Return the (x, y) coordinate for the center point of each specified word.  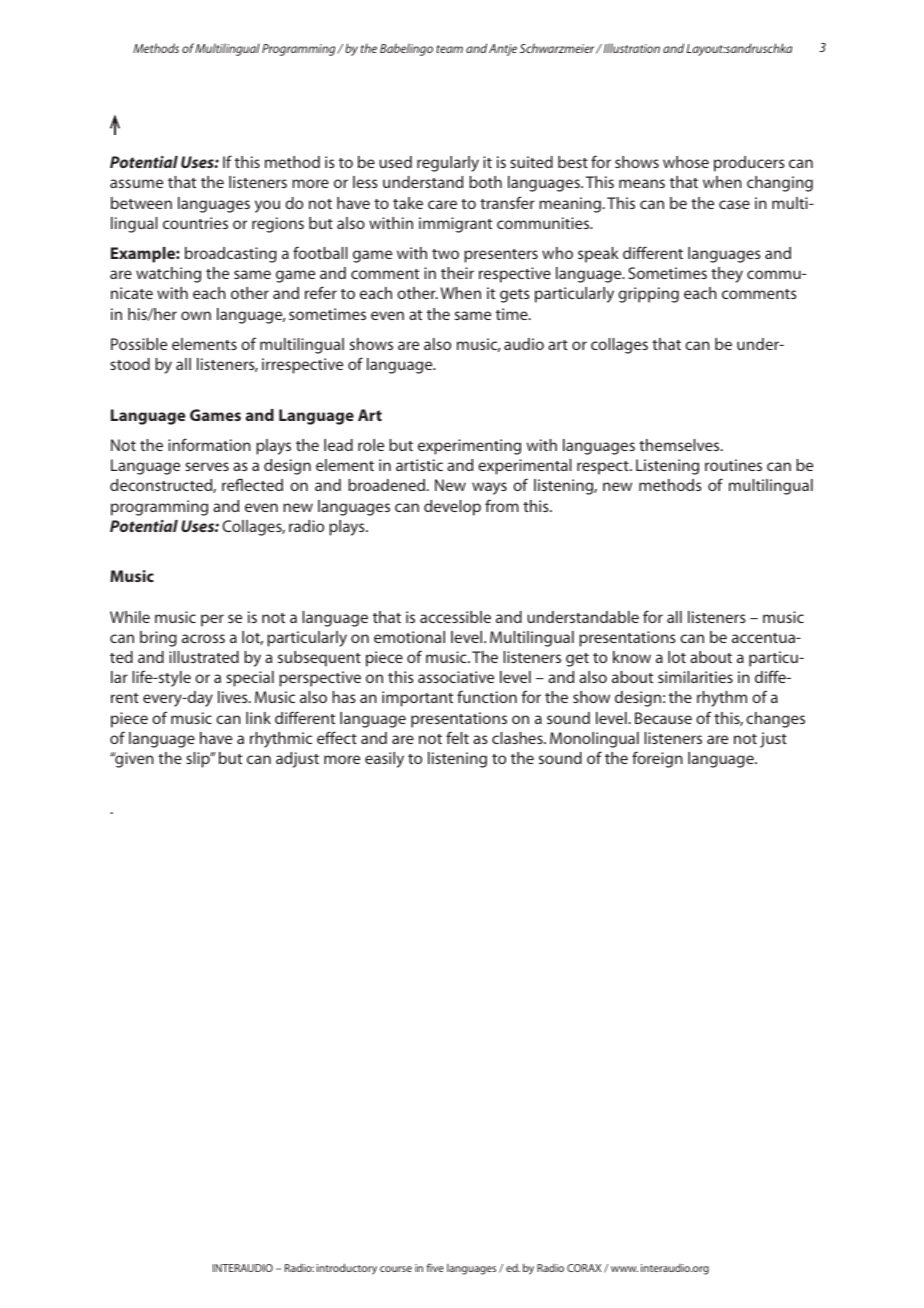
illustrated (204, 657)
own (196, 315)
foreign (657, 759)
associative (456, 677)
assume (136, 183)
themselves (680, 445)
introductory (347, 1269)
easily (384, 760)
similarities (695, 677)
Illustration (630, 48)
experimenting (469, 447)
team (449, 49)
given (133, 760)
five (435, 1267)
